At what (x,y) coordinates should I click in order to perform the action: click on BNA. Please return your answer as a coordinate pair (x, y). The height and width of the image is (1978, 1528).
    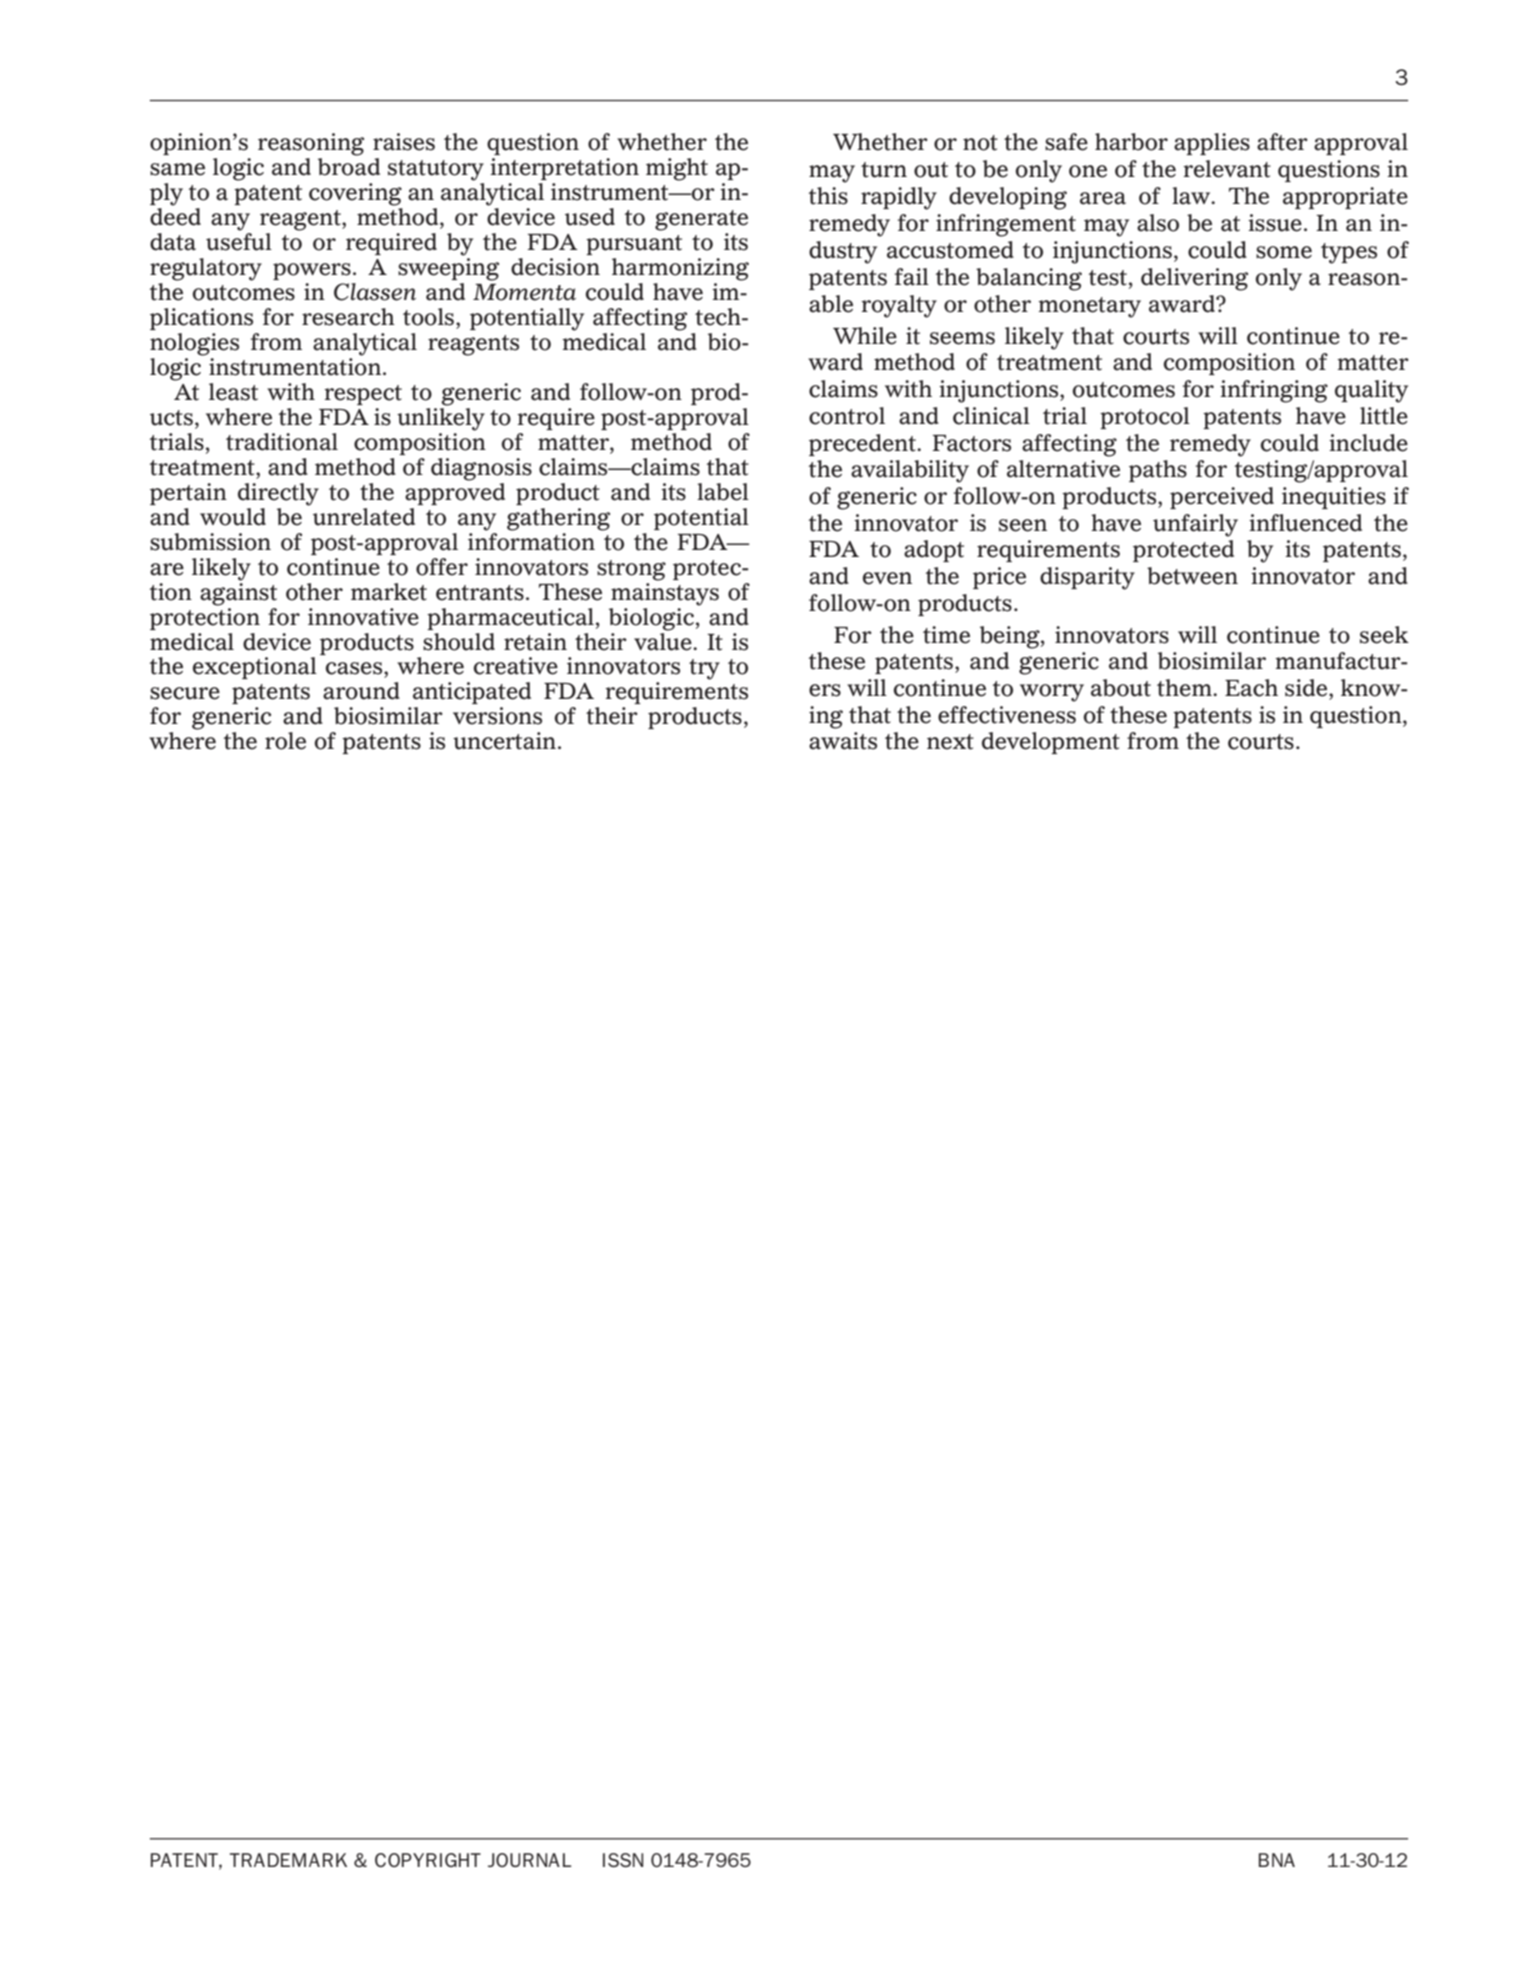
    Looking at the image, I should click on (1277, 1860).
